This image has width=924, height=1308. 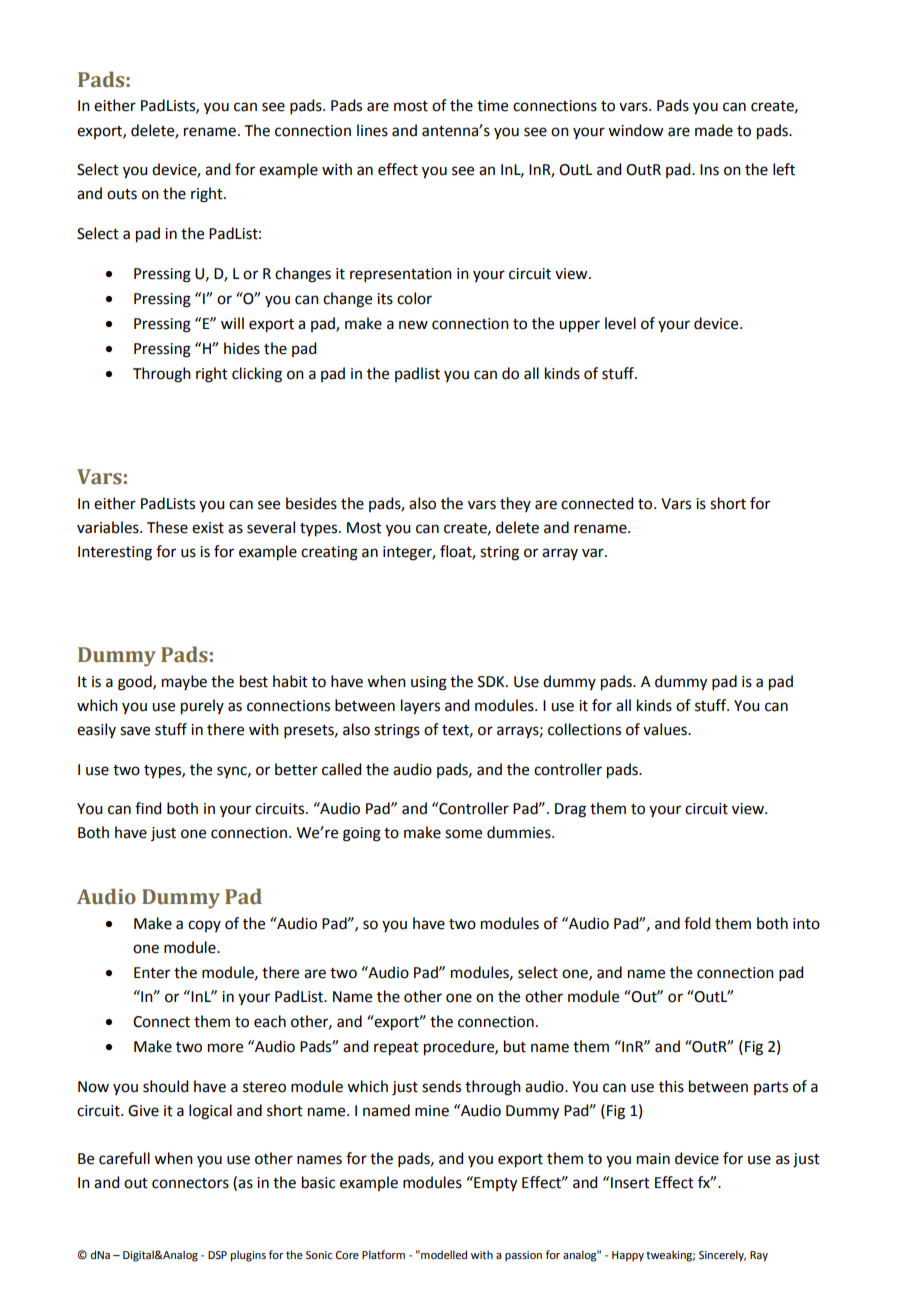 I want to click on made, so click(x=714, y=130).
